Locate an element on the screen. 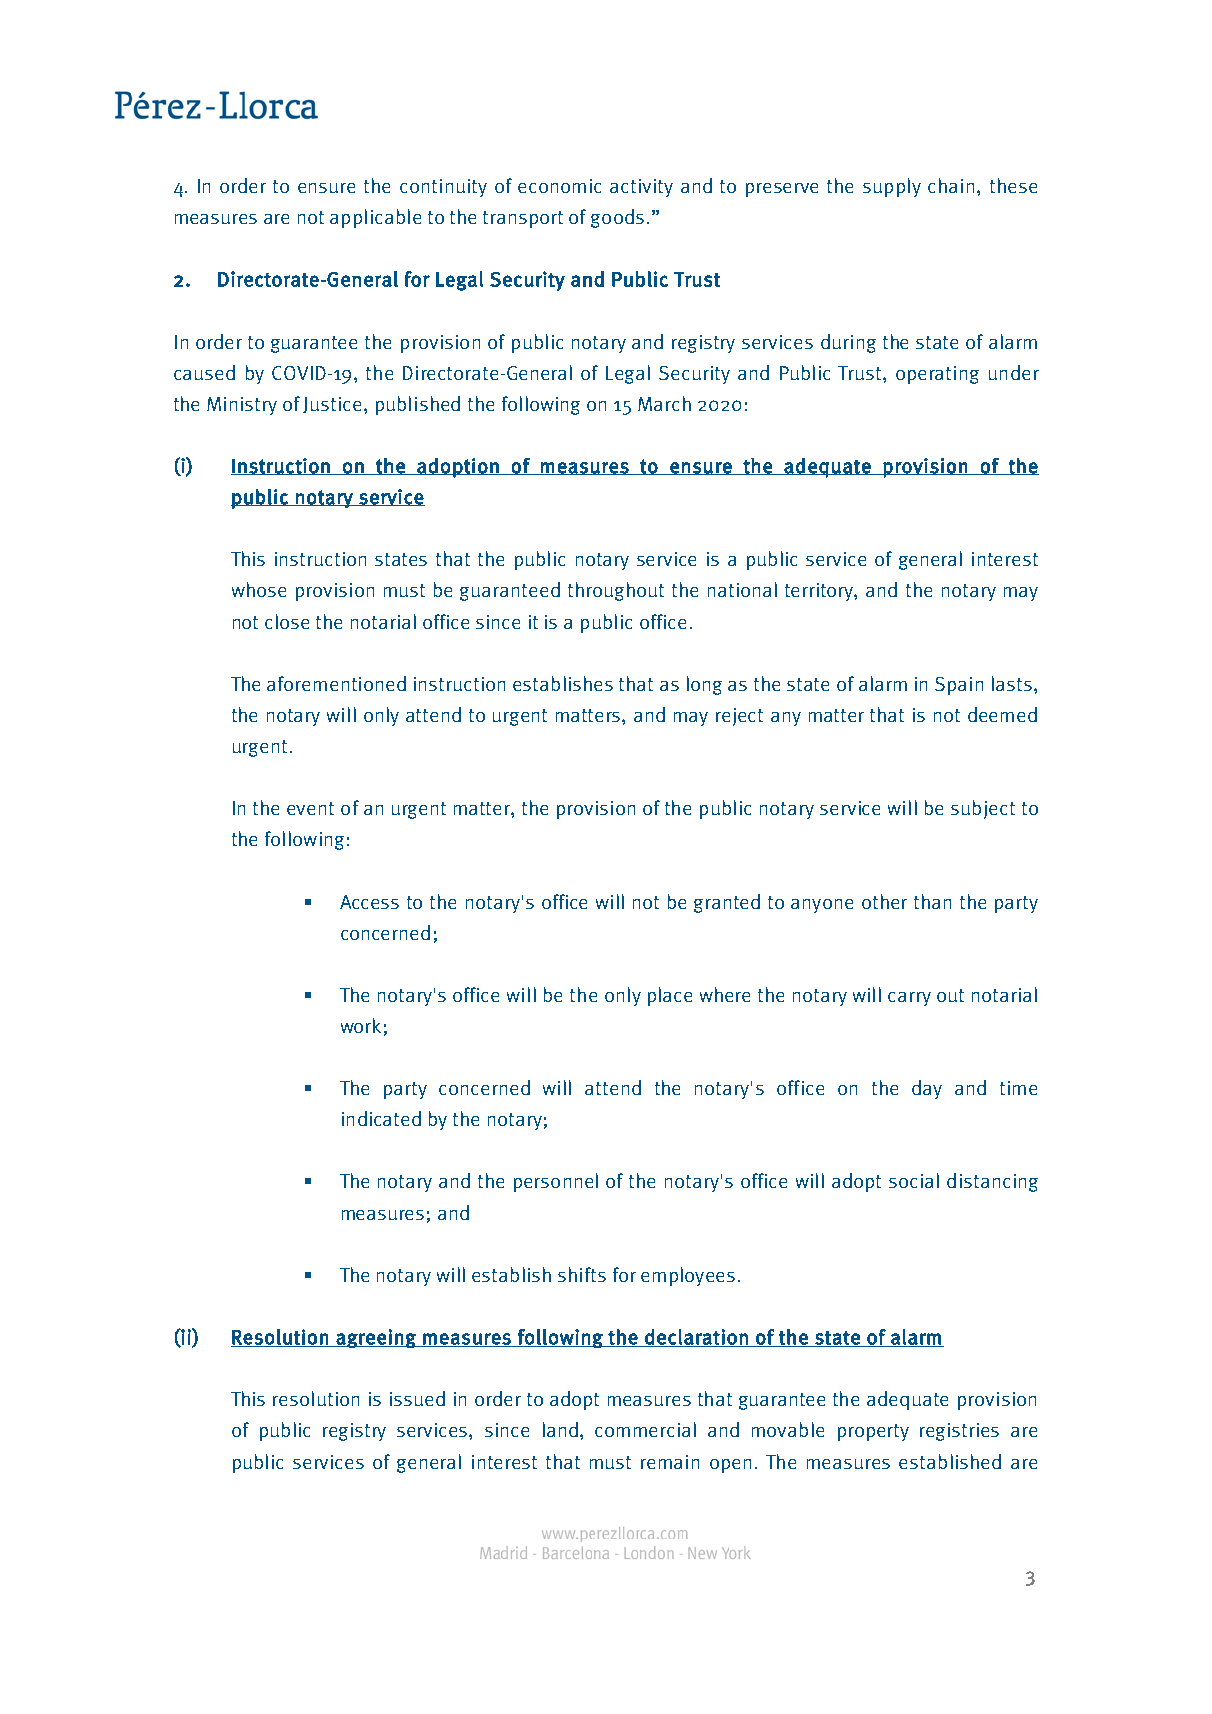 This screenshot has height=1714, width=1212. granted is located at coordinates (727, 903).
